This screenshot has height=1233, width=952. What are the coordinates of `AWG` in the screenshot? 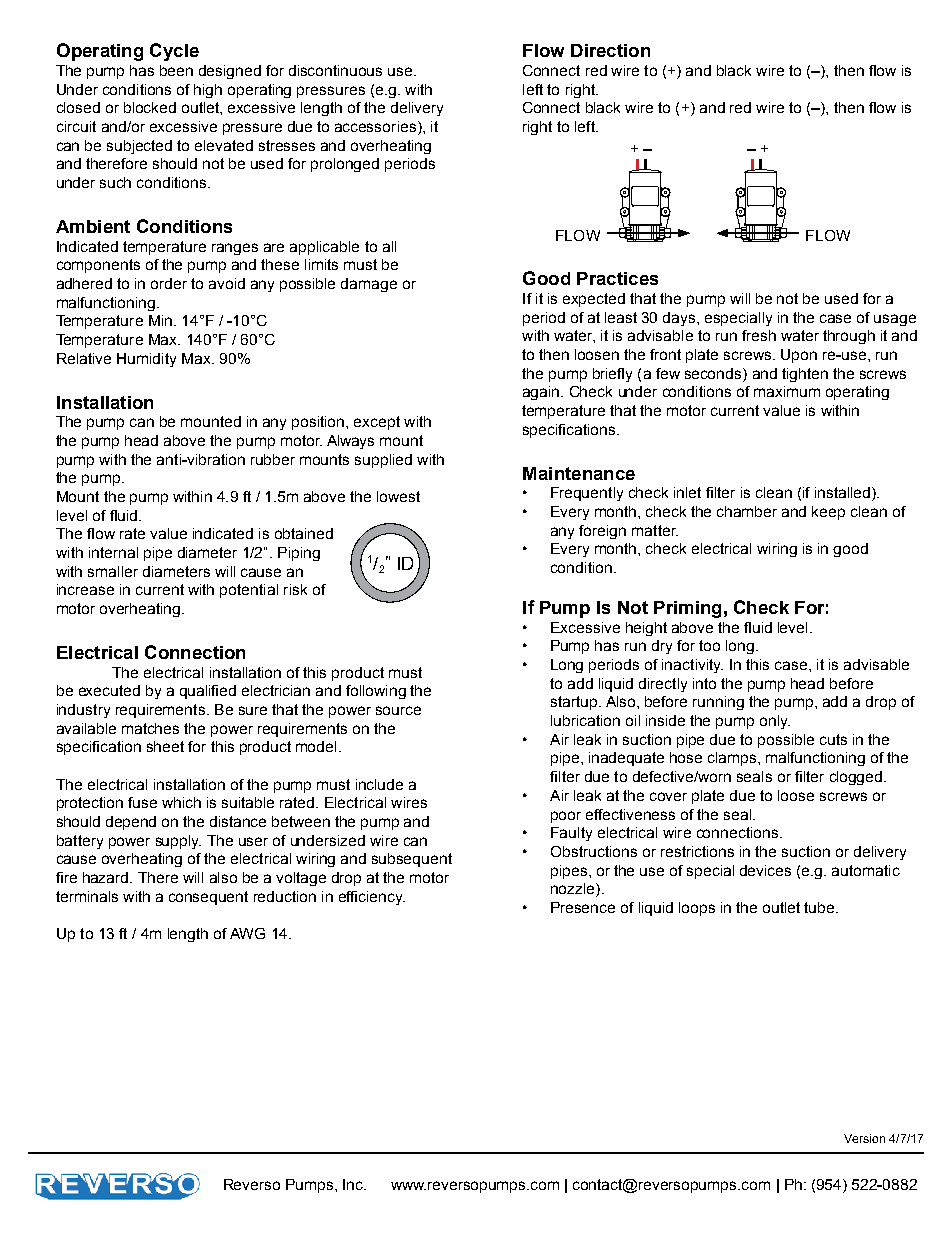 It's located at (247, 933).
